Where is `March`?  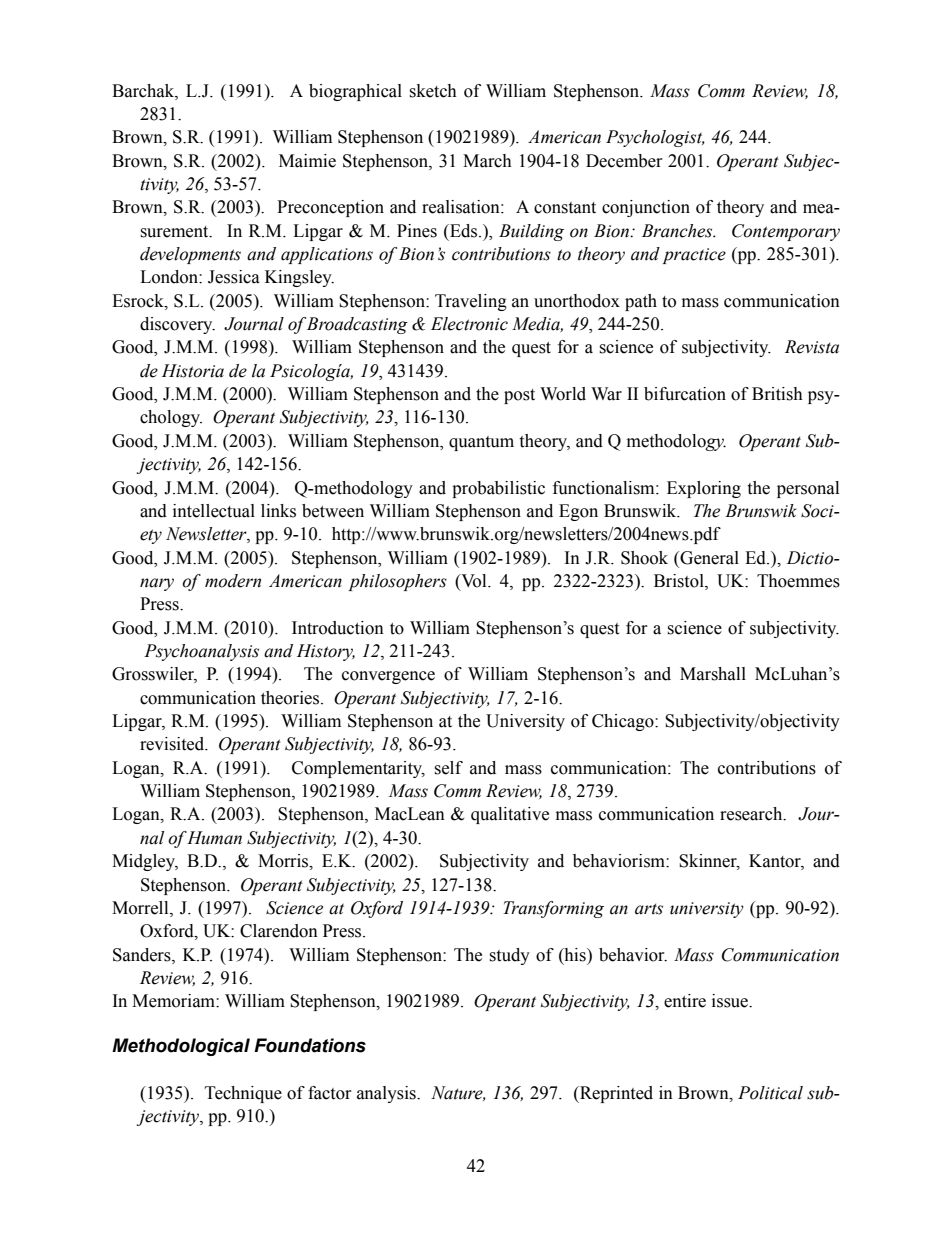 March is located at coordinates (487, 161).
